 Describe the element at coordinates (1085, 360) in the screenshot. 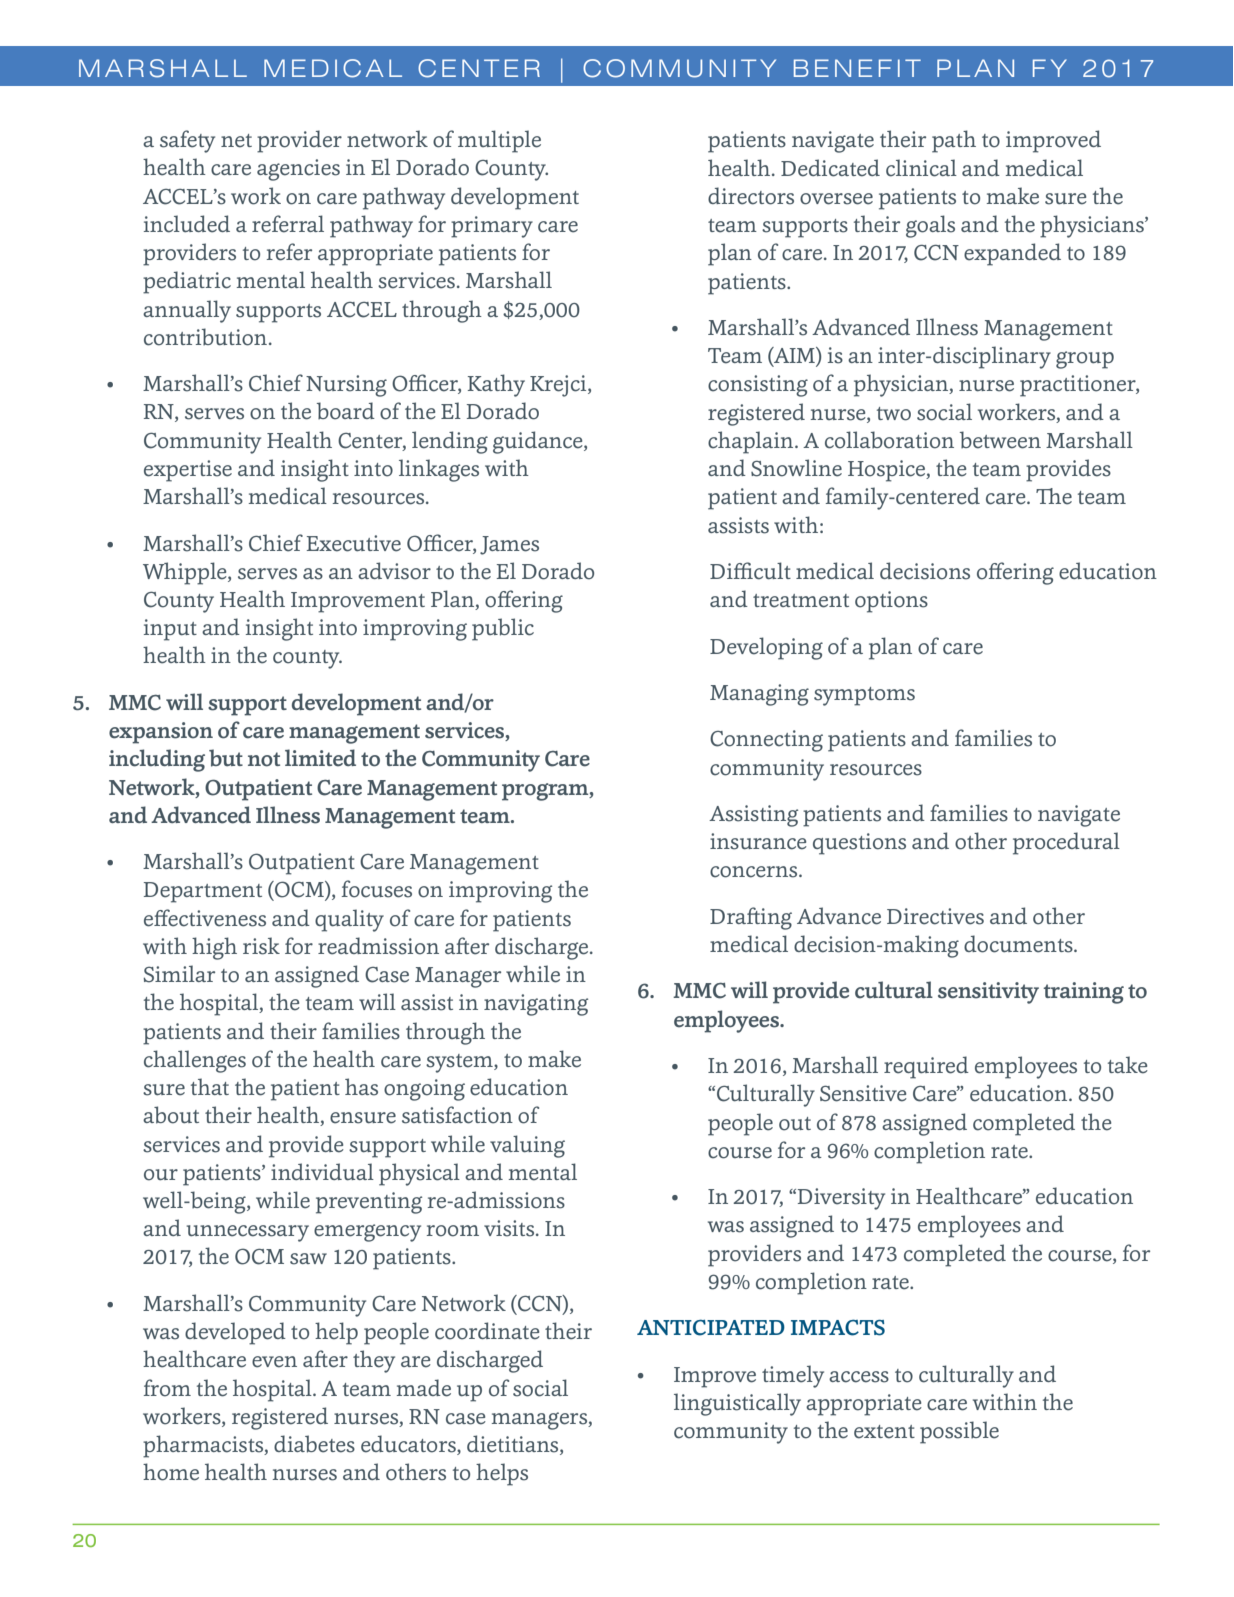

I see `group` at that location.
